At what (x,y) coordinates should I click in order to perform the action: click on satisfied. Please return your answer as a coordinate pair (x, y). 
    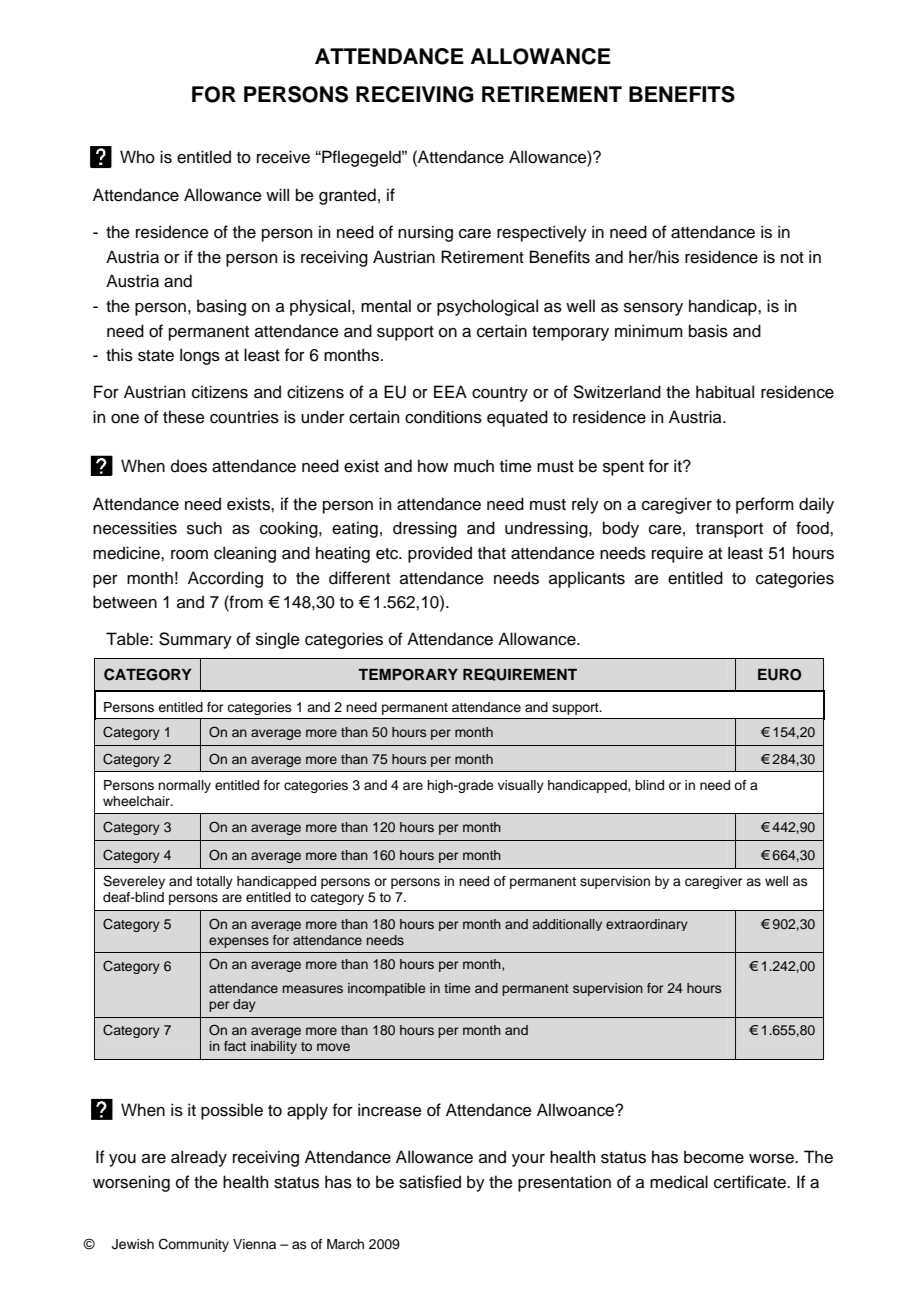
    Looking at the image, I should click on (430, 1182).
